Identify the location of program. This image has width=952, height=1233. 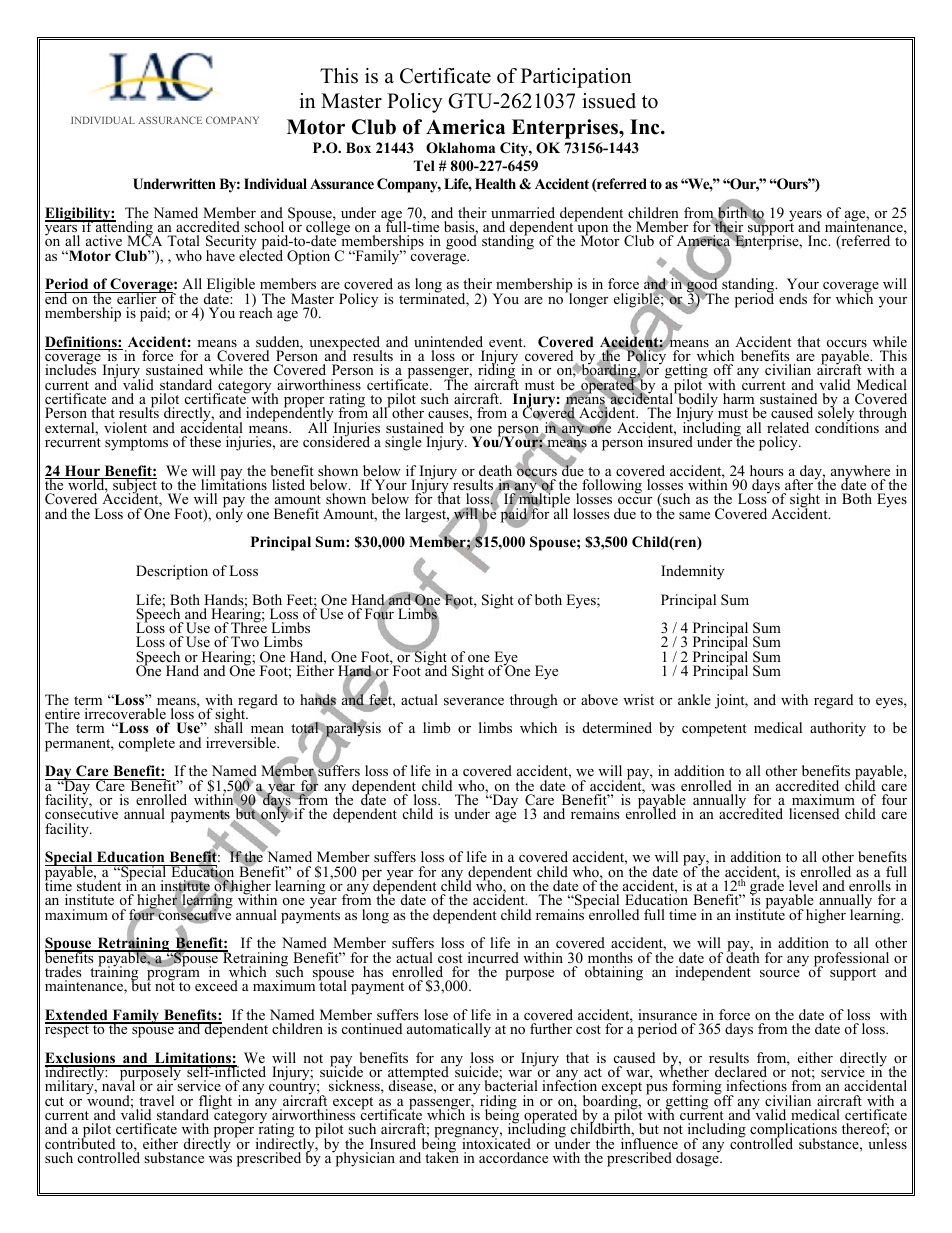
(173, 976).
